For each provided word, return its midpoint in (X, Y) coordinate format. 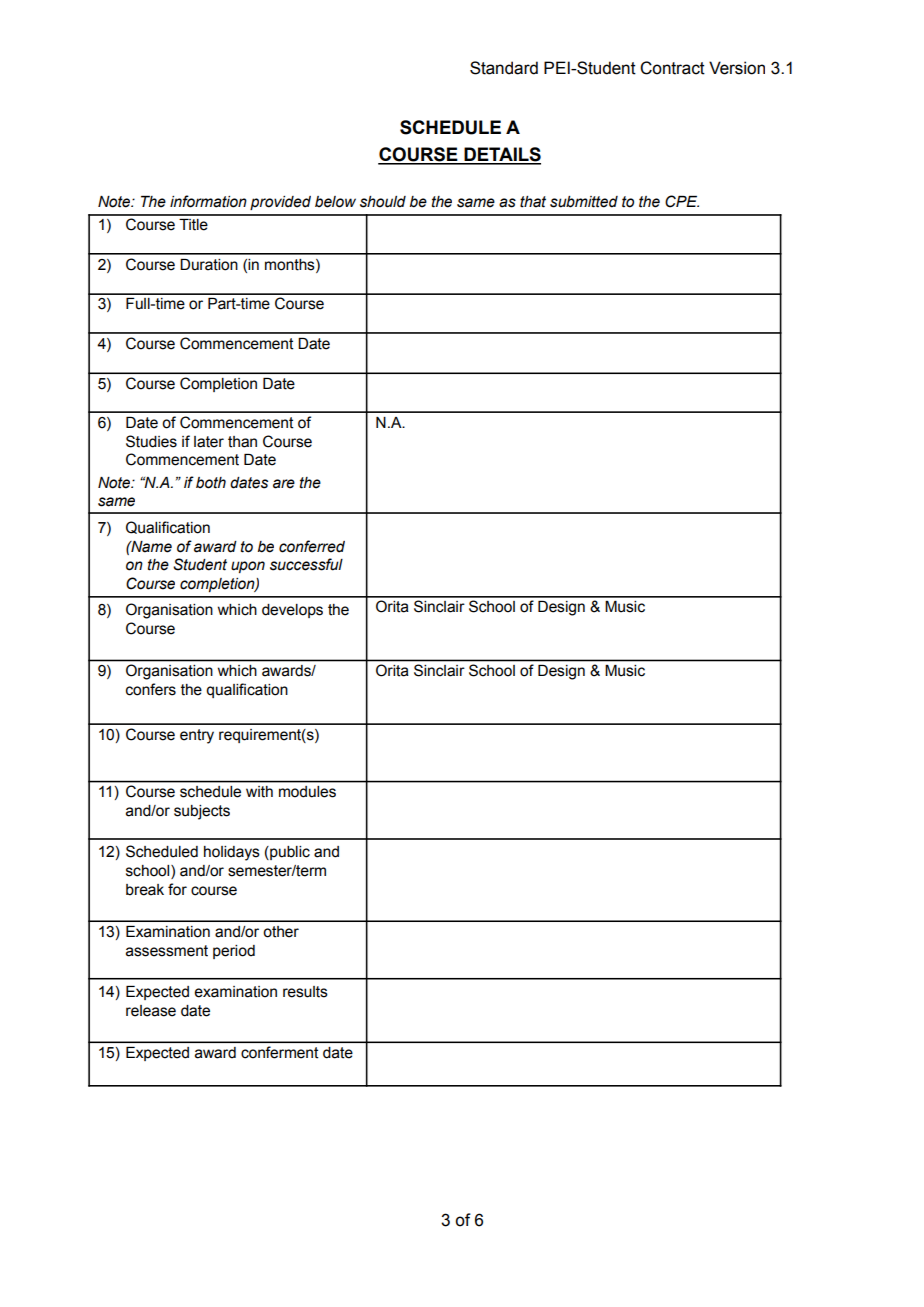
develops (292, 611)
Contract (672, 68)
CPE (682, 201)
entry (197, 736)
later (209, 442)
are (284, 484)
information (208, 201)
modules (307, 791)
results (305, 992)
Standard (504, 68)
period (234, 952)
